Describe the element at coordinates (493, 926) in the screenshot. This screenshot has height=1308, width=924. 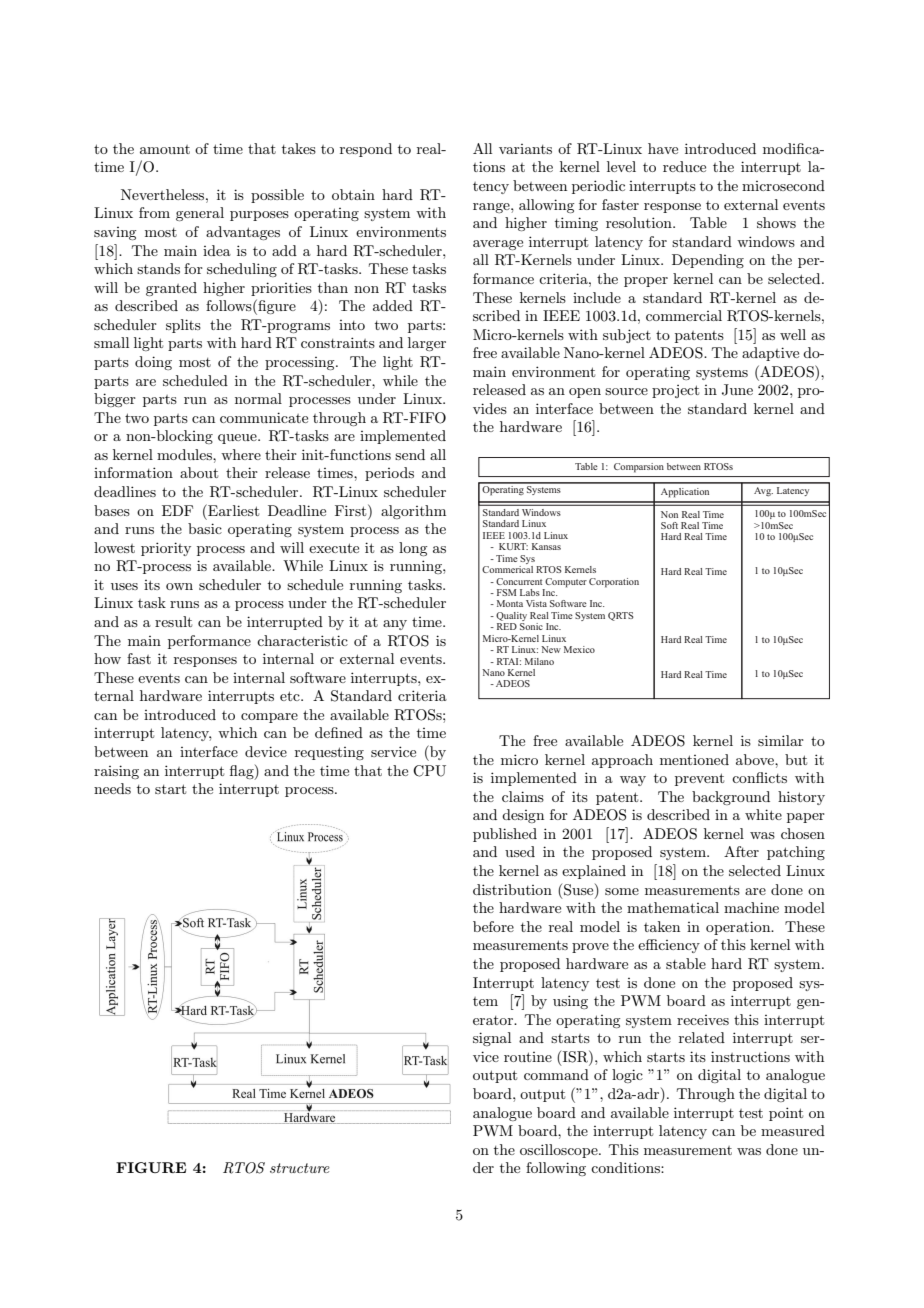
I see `before` at that location.
